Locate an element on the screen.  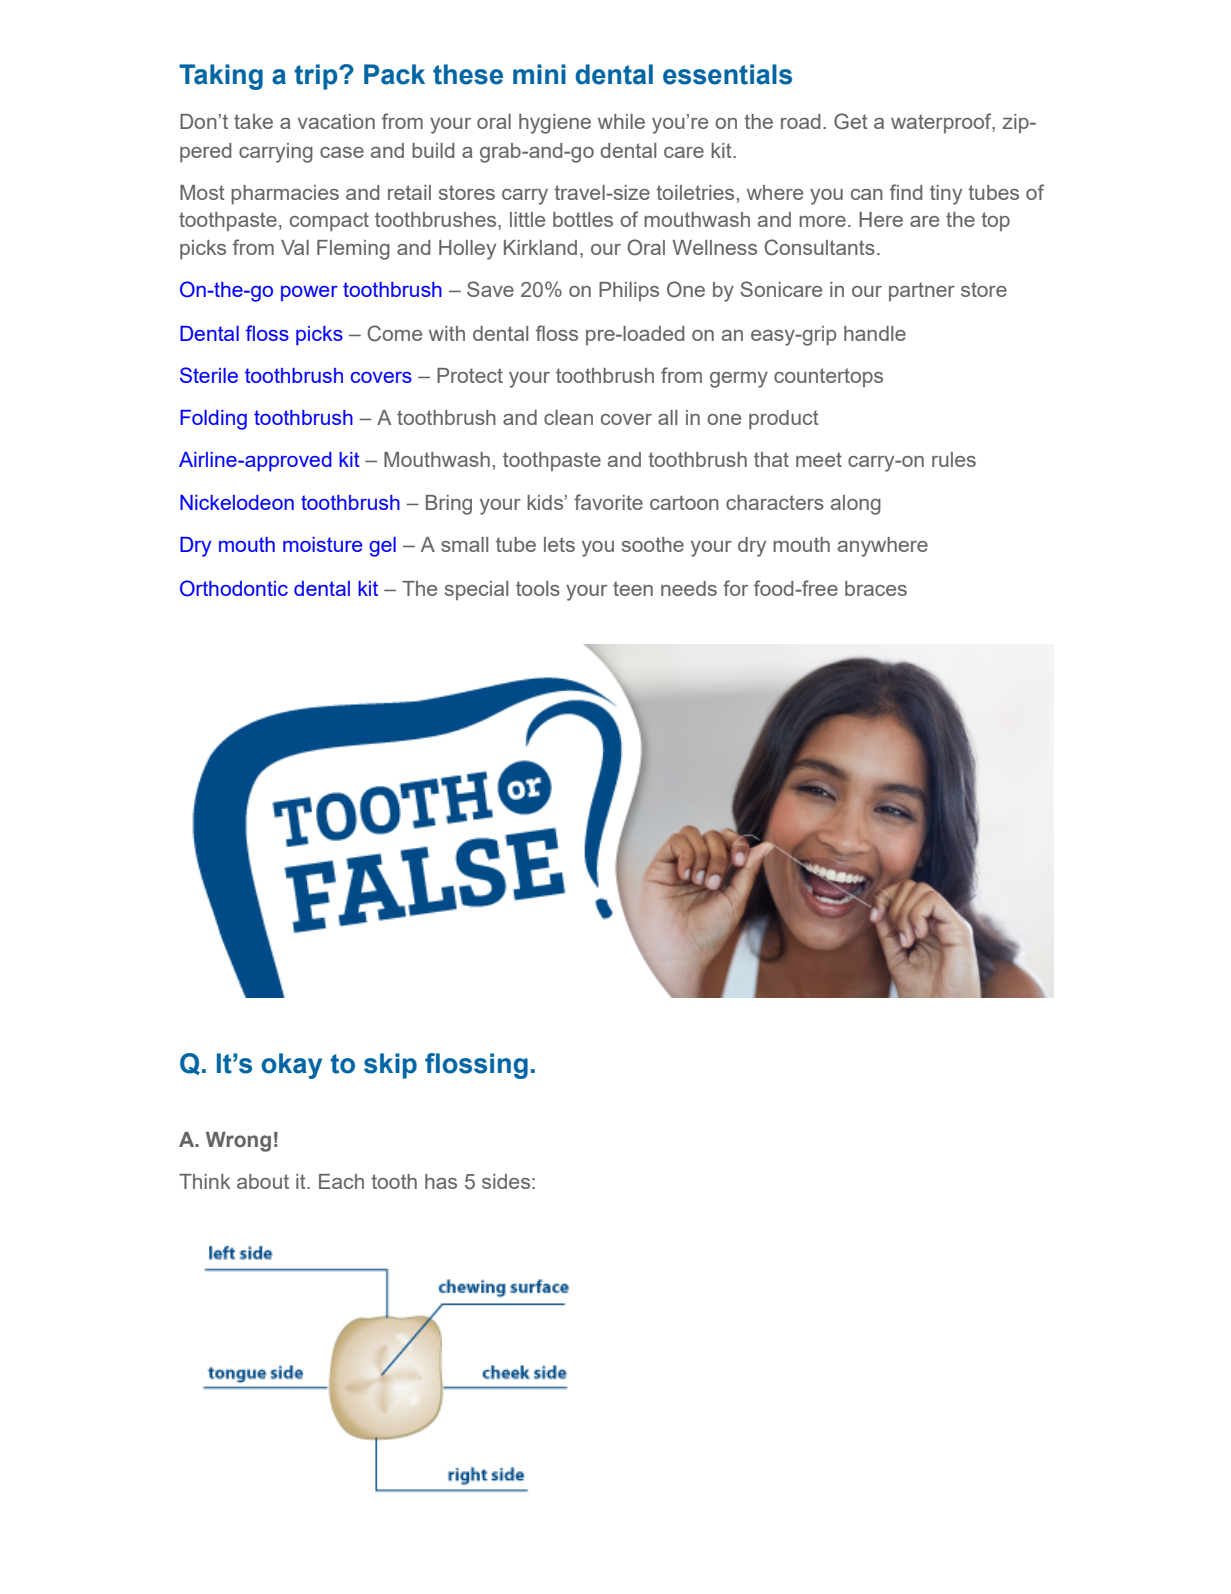
for is located at coordinates (735, 588).
